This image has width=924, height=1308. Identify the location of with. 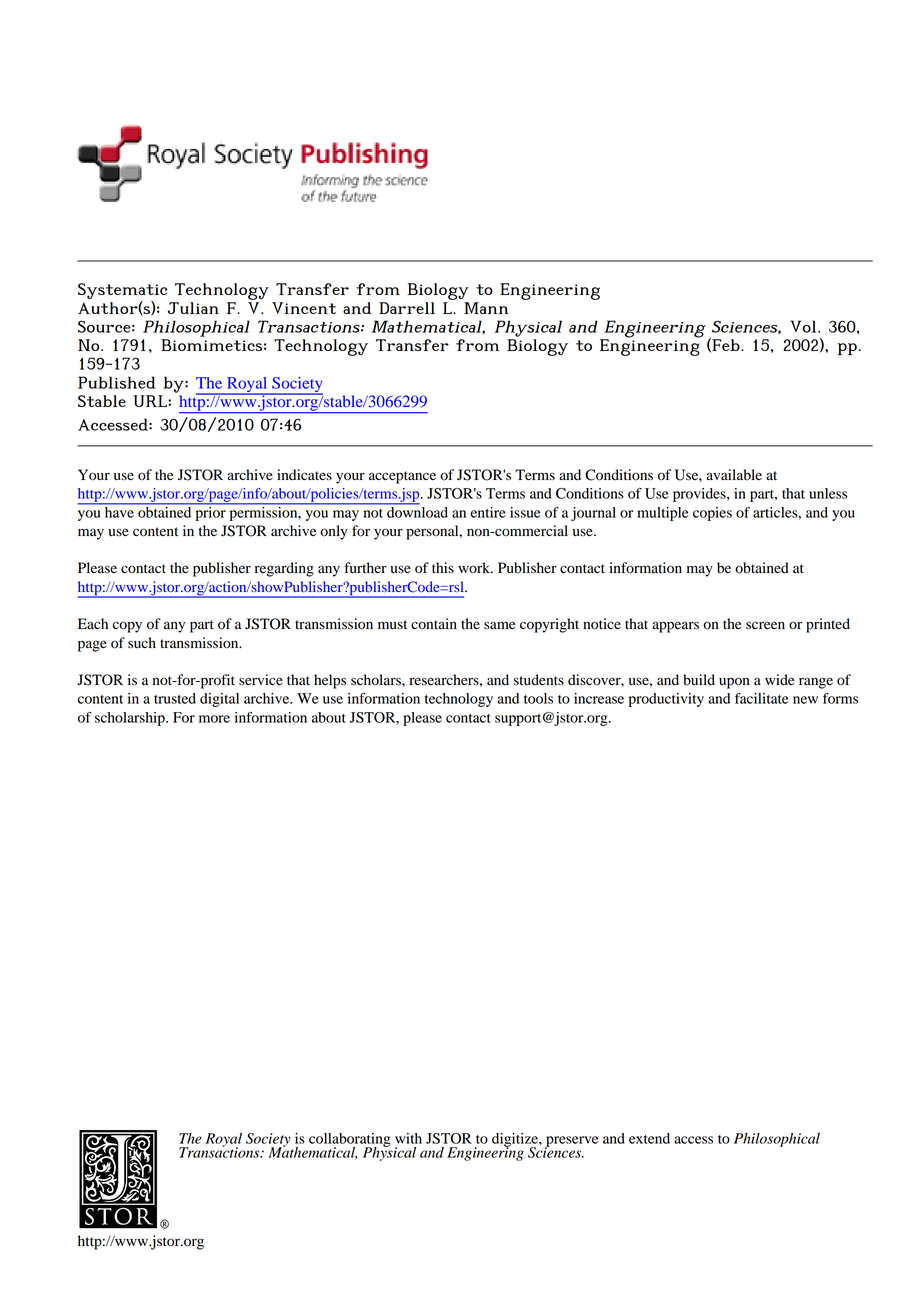
(408, 1138).
